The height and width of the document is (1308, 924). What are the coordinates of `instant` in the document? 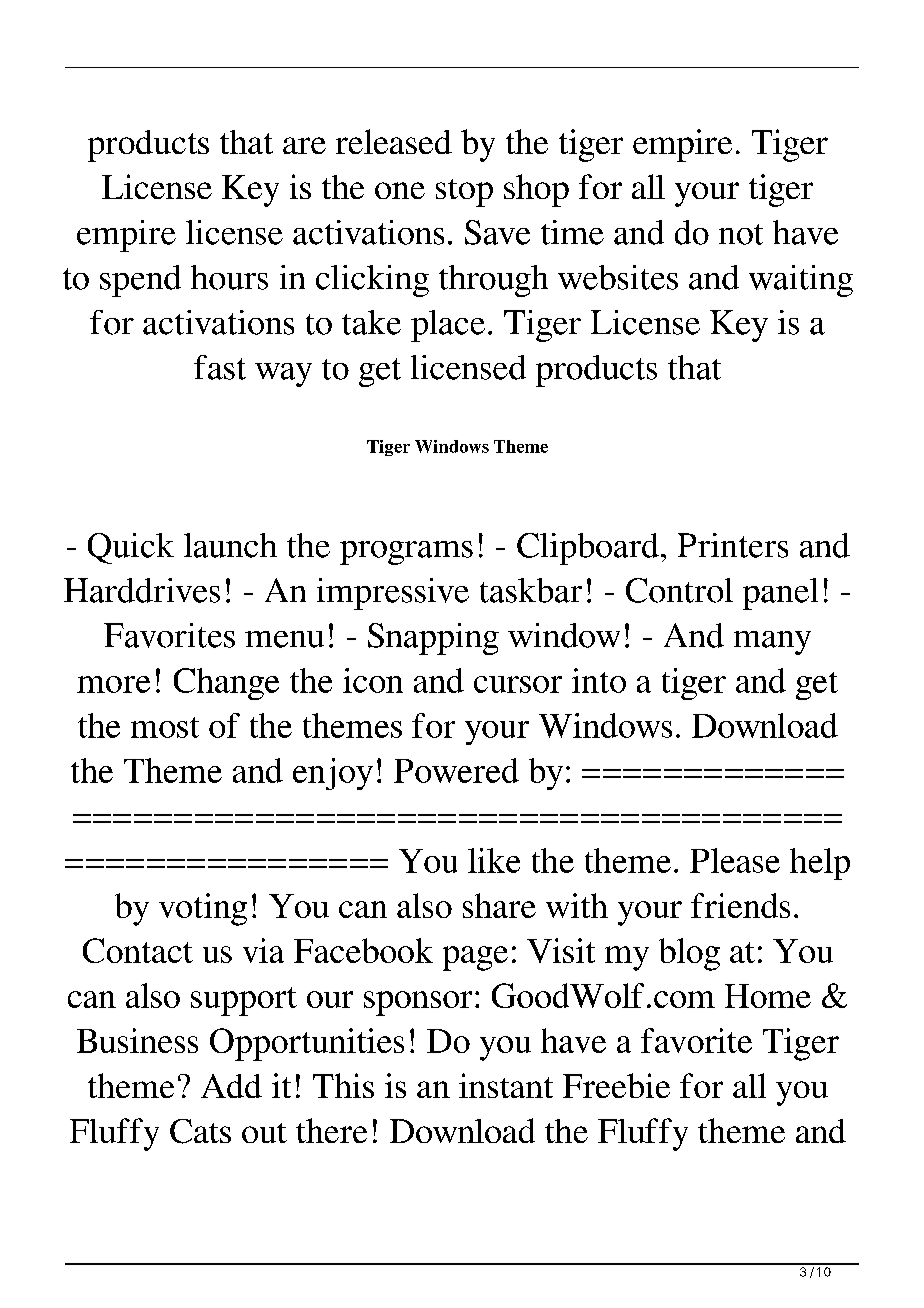 It's located at (506, 1085).
